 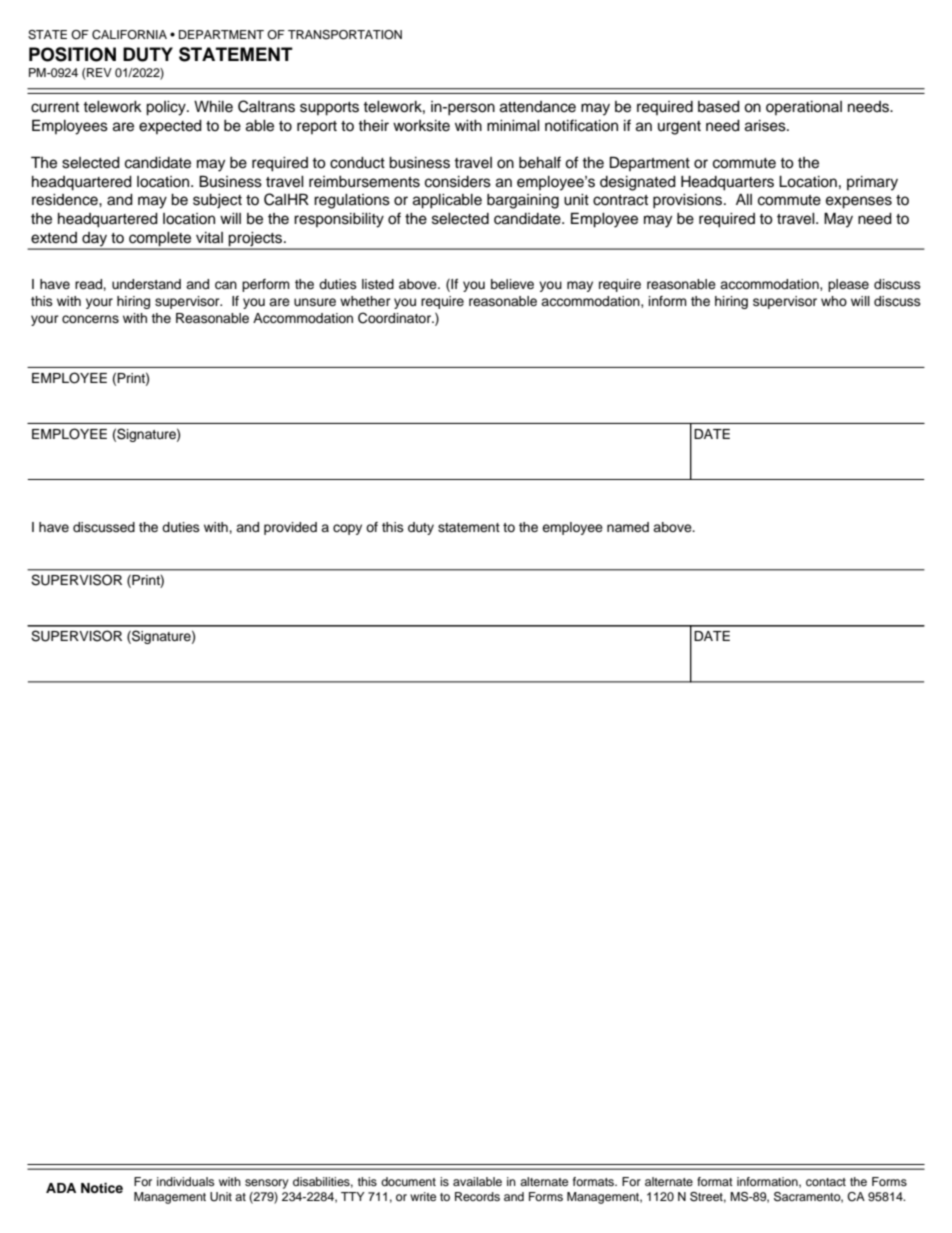 What do you see at coordinates (290, 528) in the screenshot?
I see `provided` at bounding box center [290, 528].
